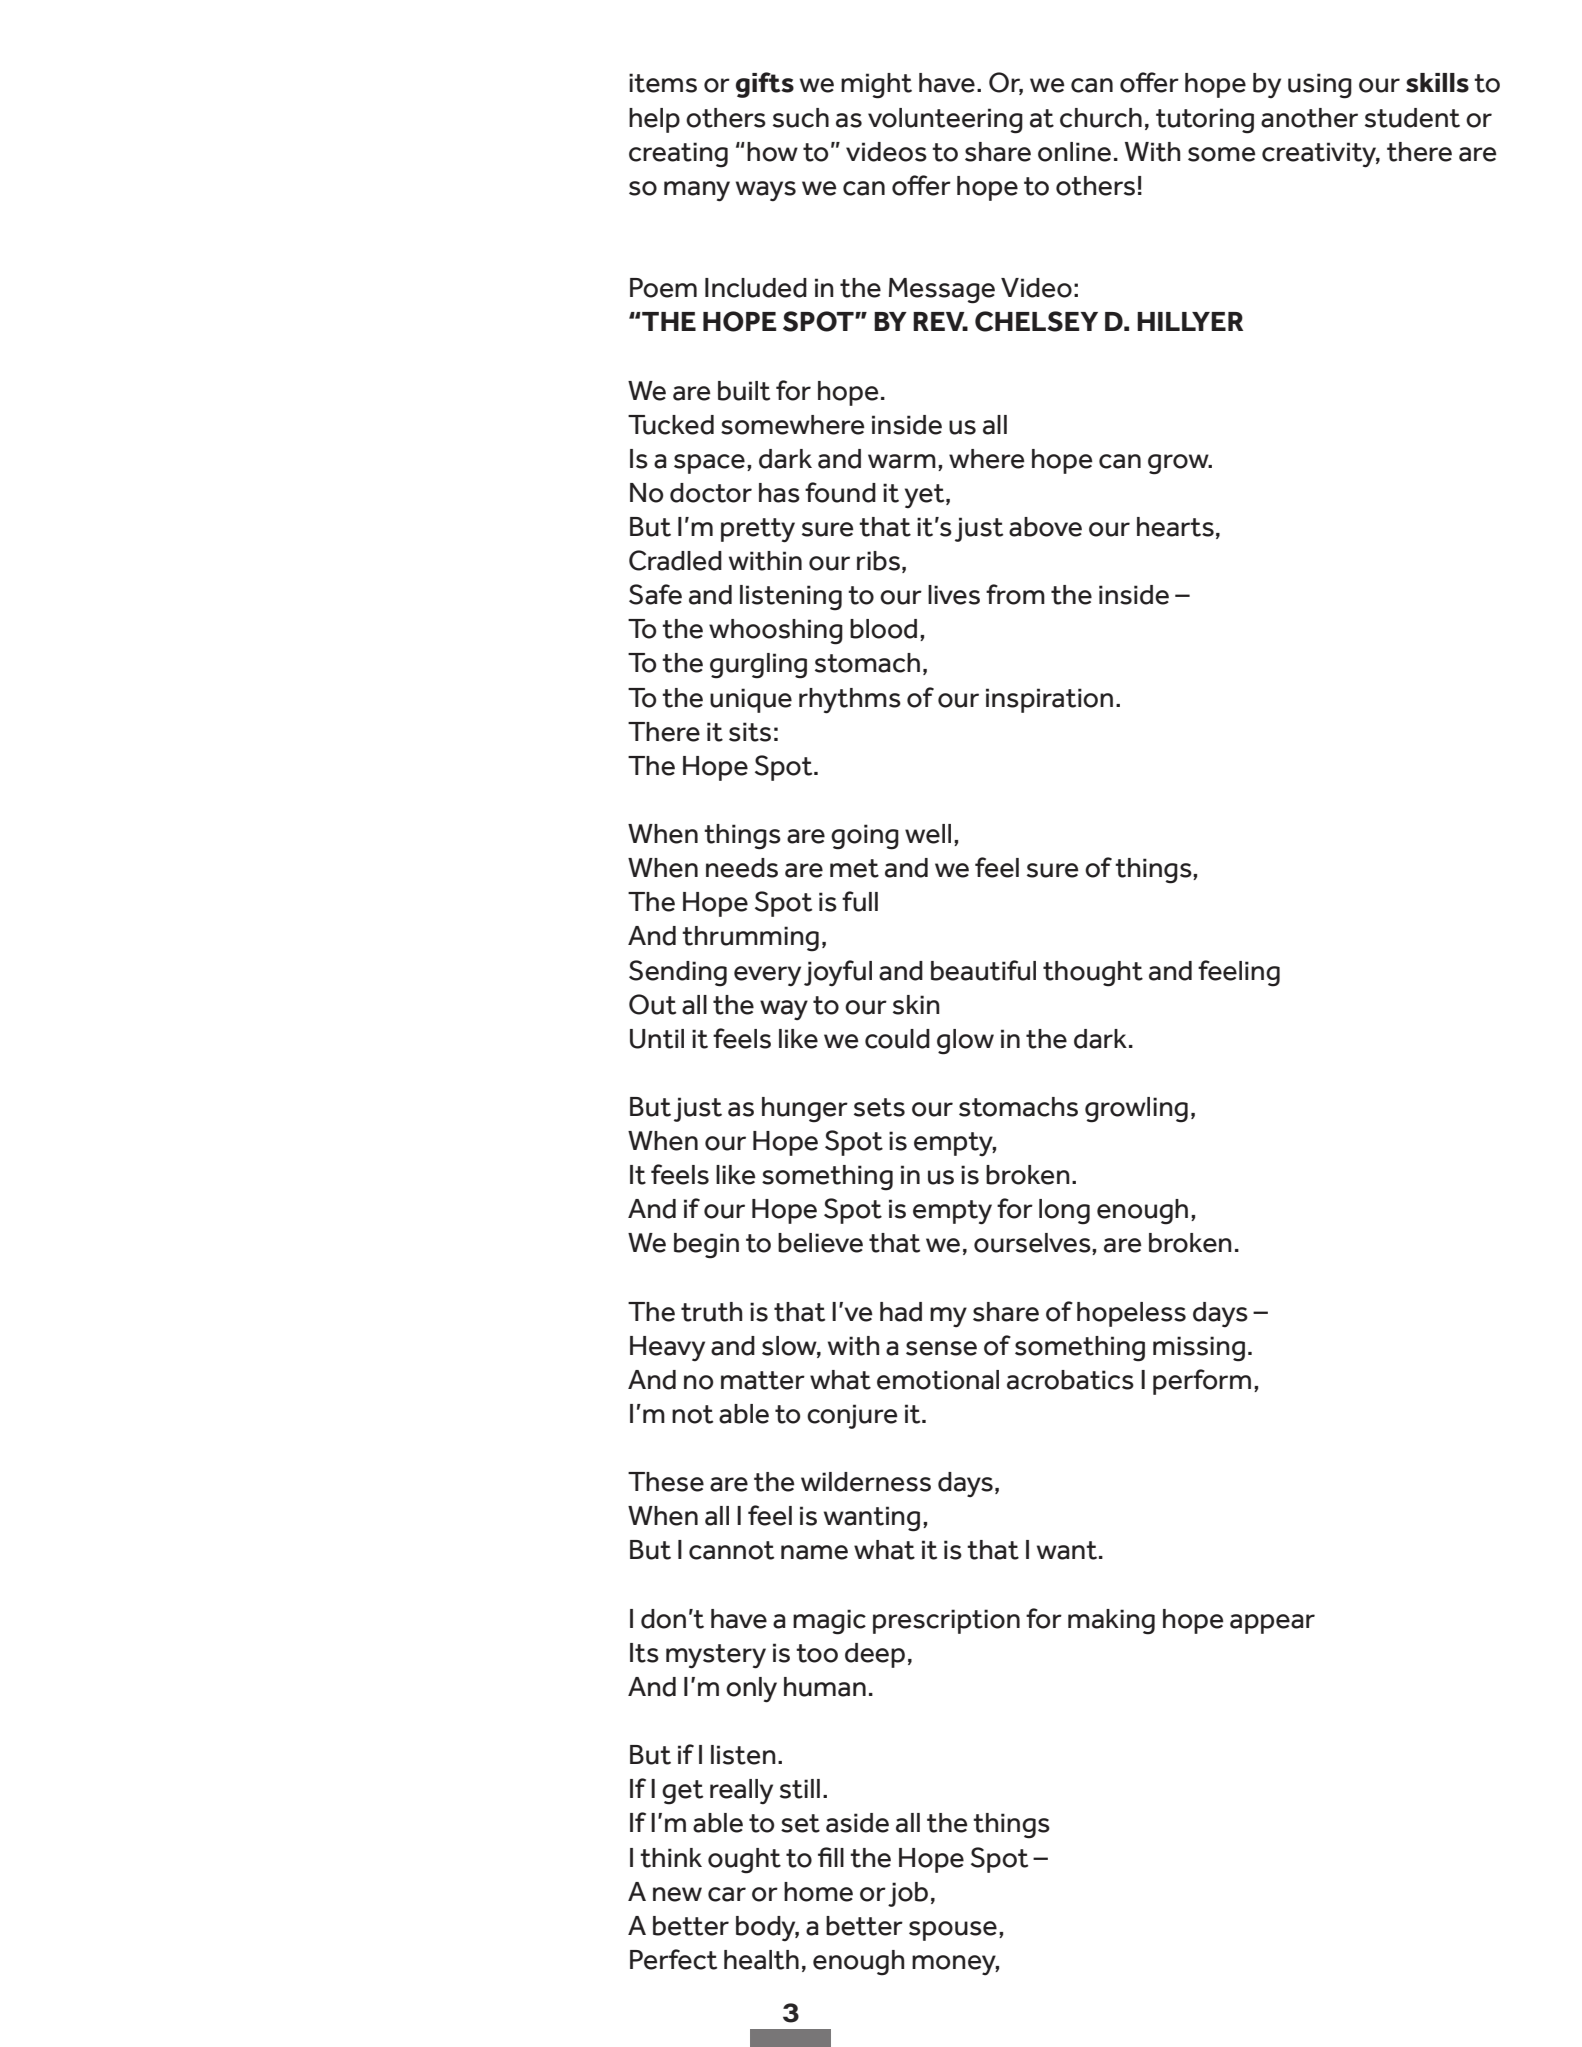 Image resolution: width=1582 pixels, height=2047 pixels. Describe the element at coordinates (711, 1312) in the screenshot. I see `truth` at that location.
